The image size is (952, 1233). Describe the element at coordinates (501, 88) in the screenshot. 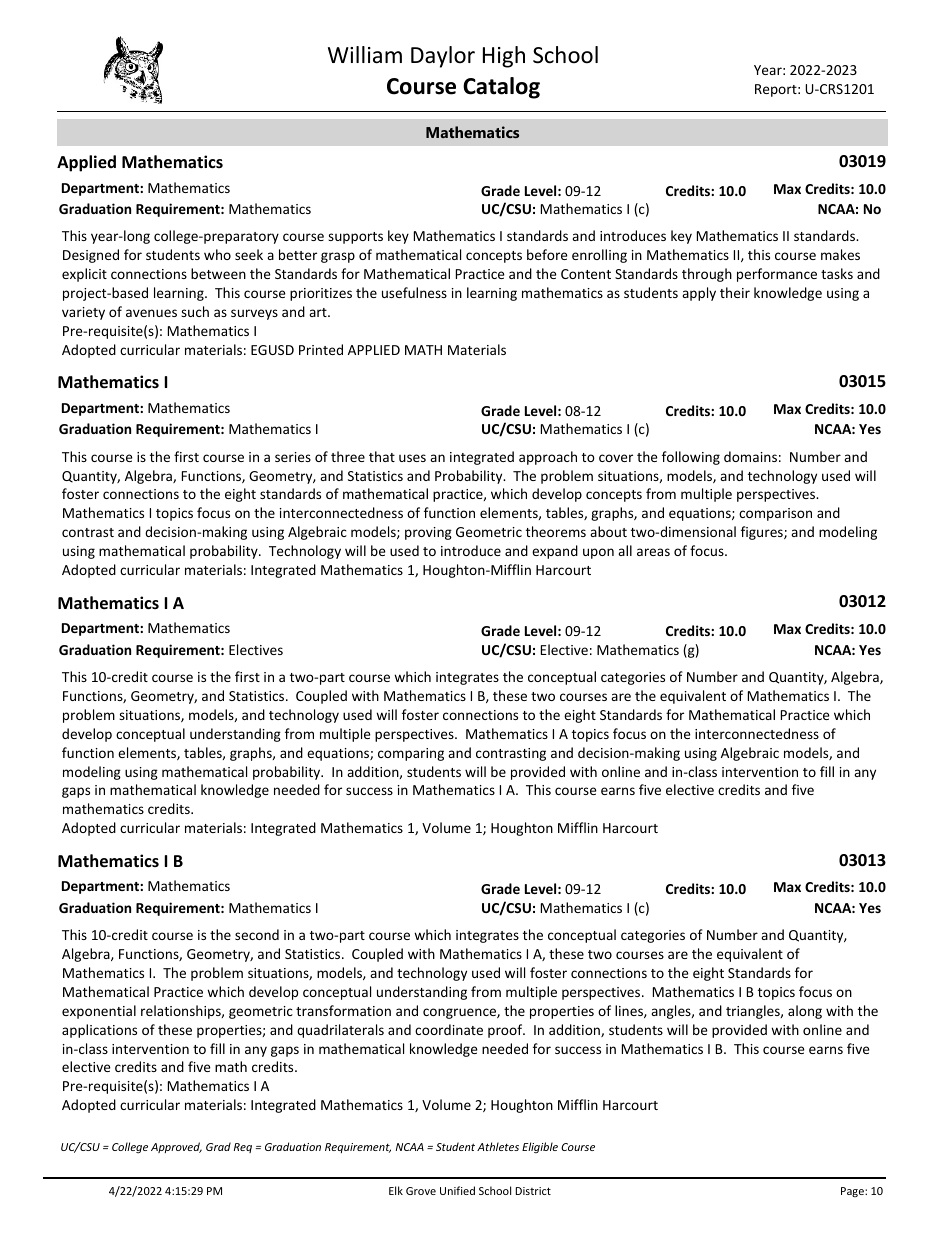

I see `Catalog` at that location.
